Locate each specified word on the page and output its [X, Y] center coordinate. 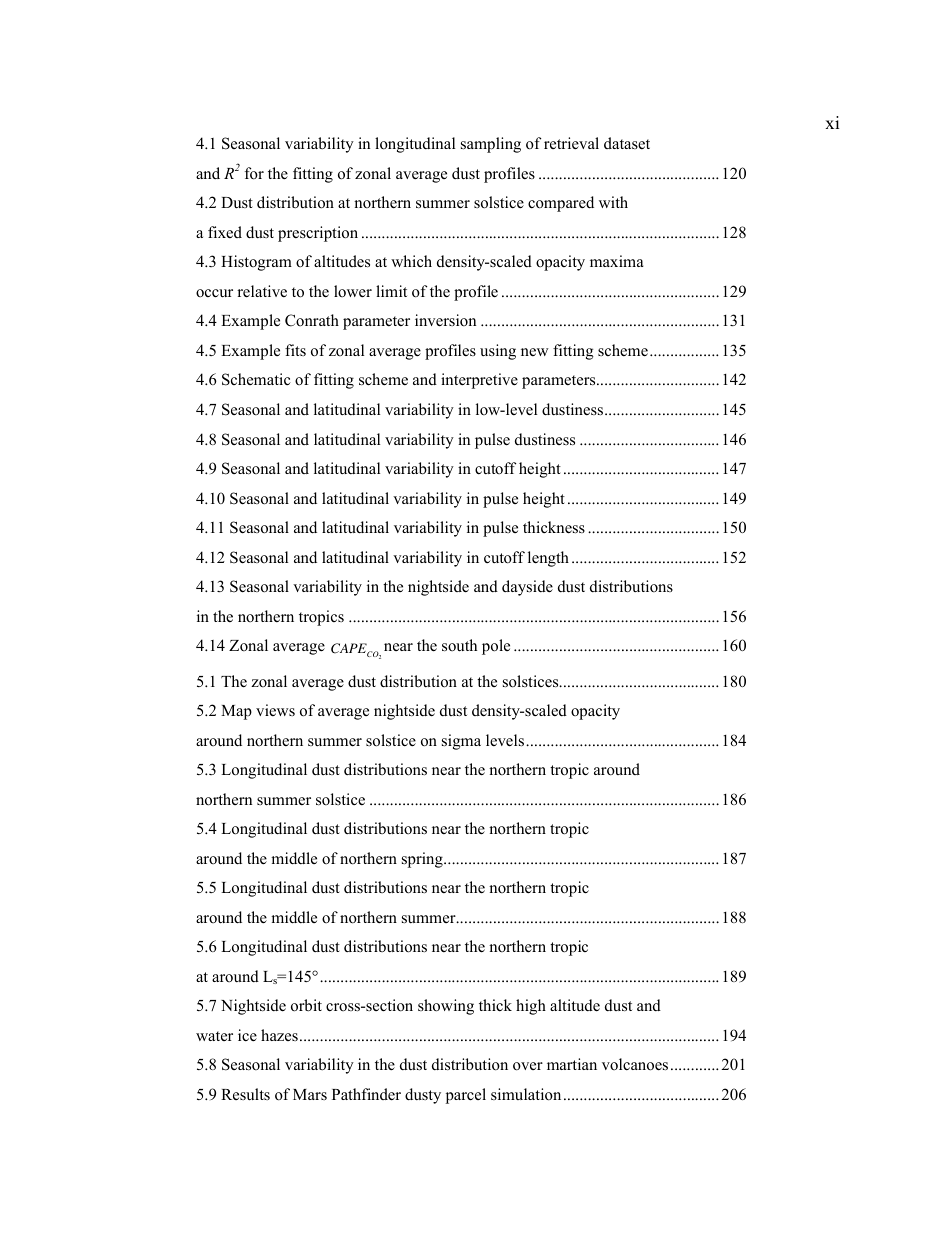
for [254, 173]
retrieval [571, 143]
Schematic [256, 379]
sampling [491, 145]
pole [496, 647]
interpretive [479, 381]
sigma [461, 742]
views [275, 710]
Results [245, 1094]
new [535, 352]
